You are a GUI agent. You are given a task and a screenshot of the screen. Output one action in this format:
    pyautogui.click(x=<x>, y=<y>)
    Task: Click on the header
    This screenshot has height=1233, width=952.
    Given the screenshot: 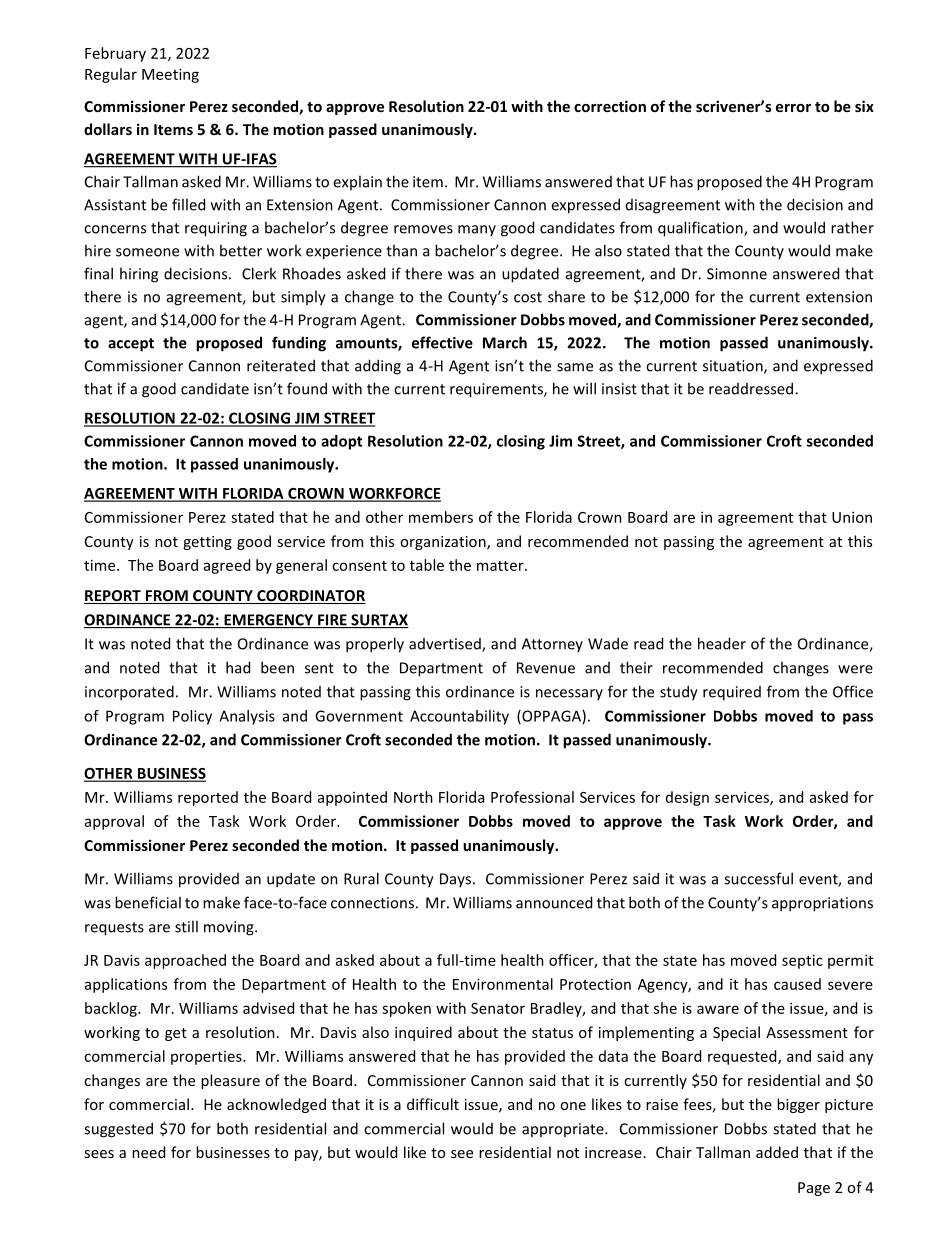 What is the action you would take?
    pyautogui.click(x=722, y=643)
